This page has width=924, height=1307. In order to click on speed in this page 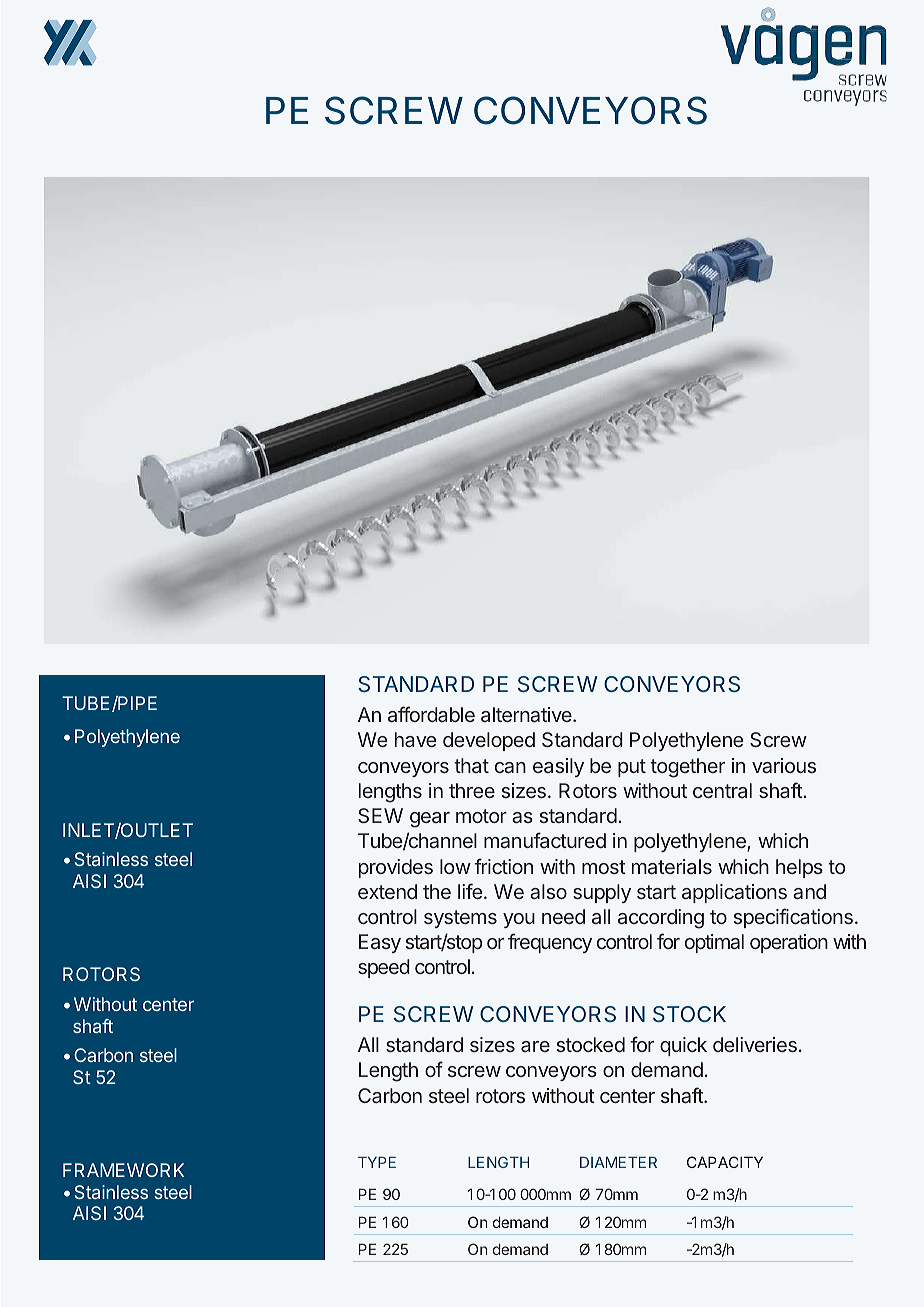, I will do `click(384, 968)`.
